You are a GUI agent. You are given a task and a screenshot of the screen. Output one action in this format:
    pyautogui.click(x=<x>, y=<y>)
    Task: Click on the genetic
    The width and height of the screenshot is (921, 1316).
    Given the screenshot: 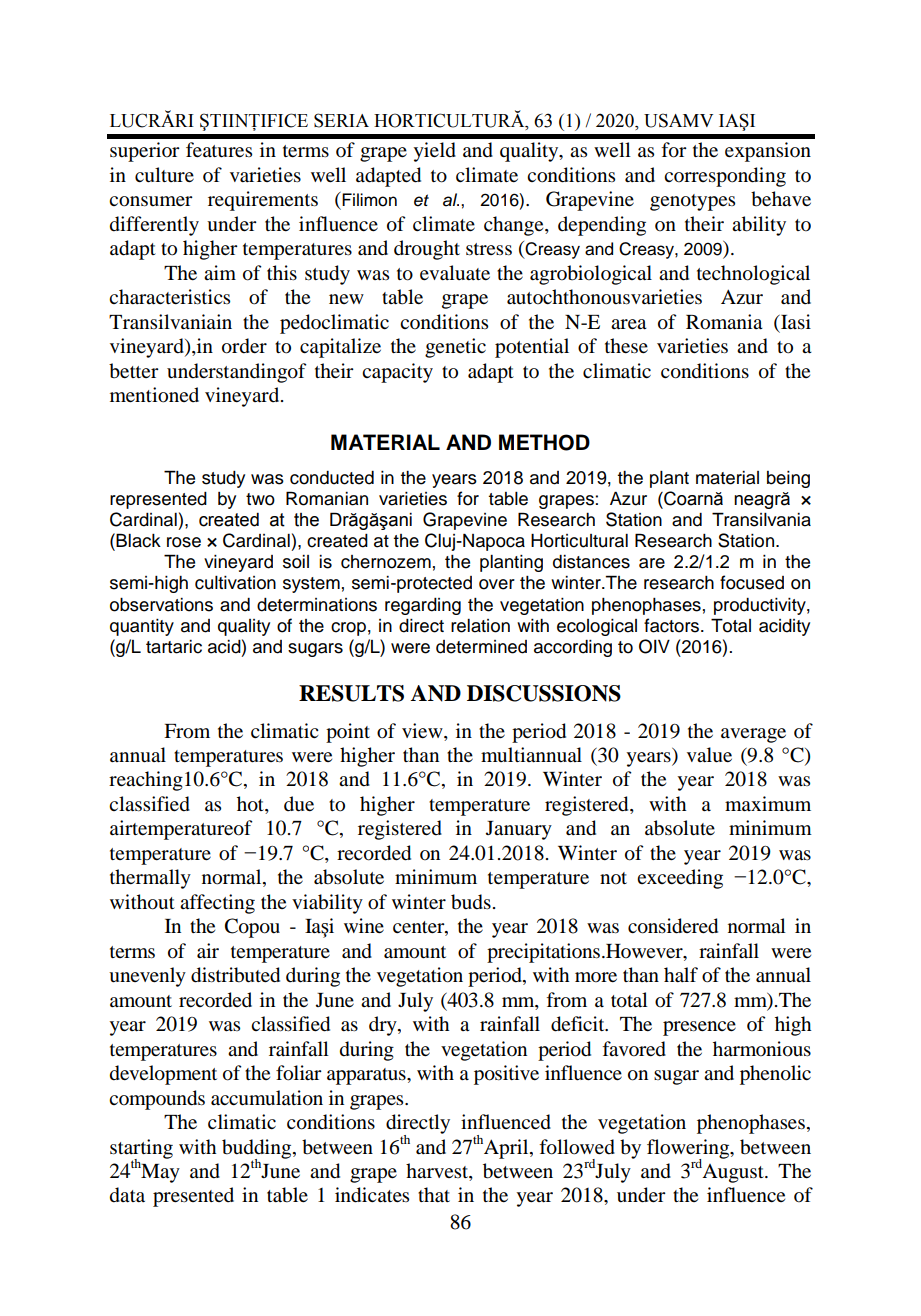 What is the action you would take?
    pyautogui.click(x=455, y=348)
